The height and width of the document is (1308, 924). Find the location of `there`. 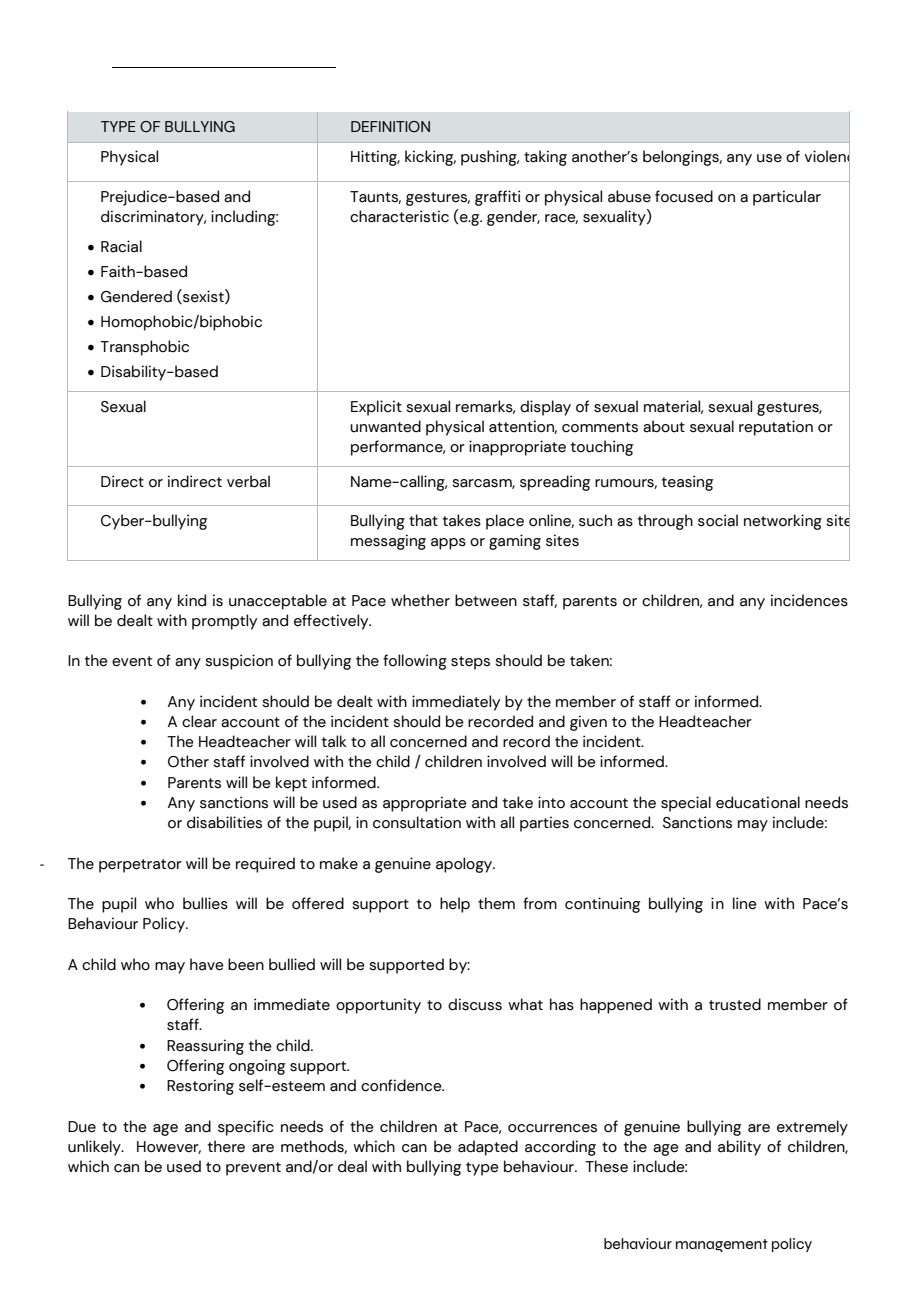

there is located at coordinates (226, 1146).
